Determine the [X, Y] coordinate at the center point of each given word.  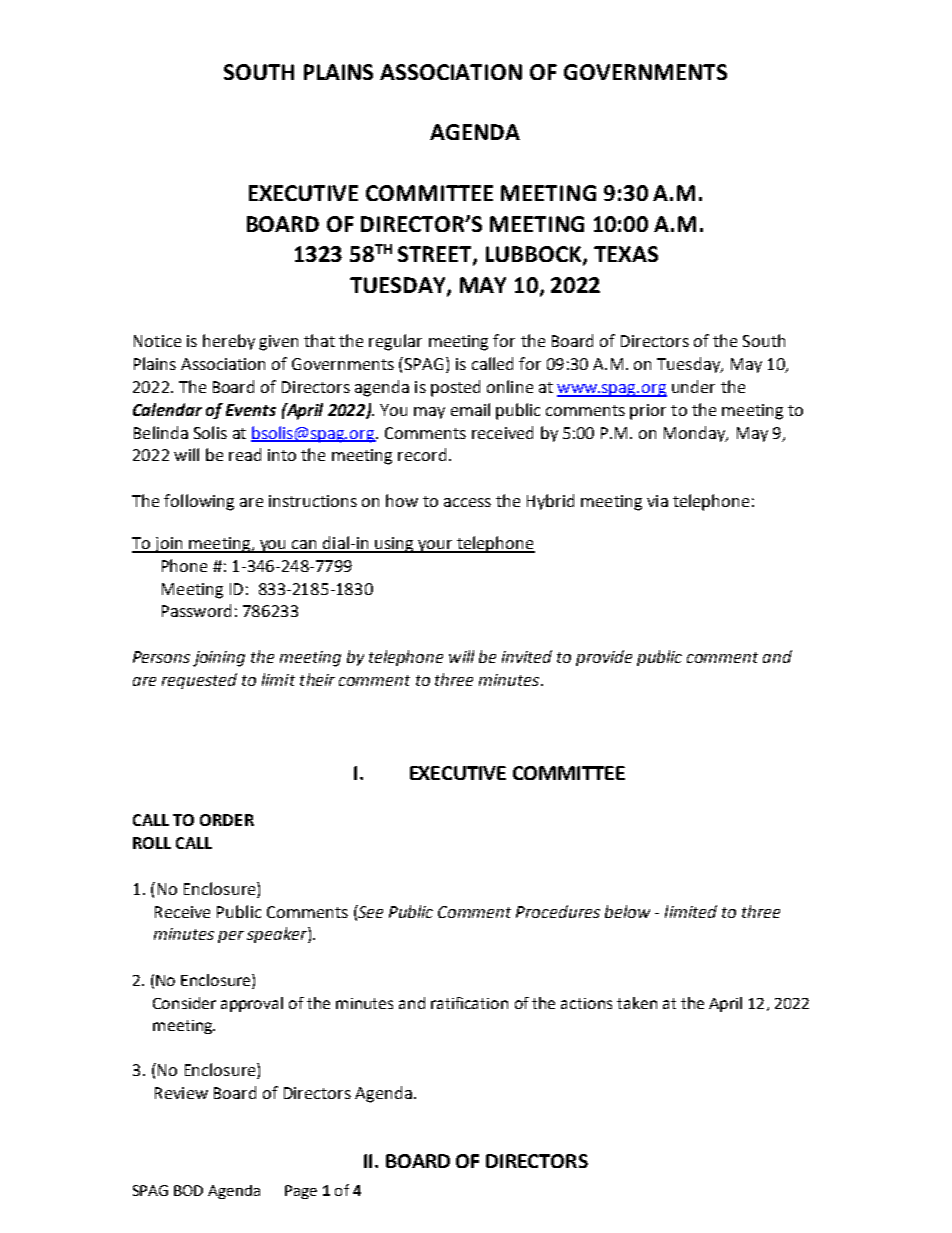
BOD [188, 1190]
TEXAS [626, 254]
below [627, 911]
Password [196, 610]
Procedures [558, 911]
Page [301, 1192]
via [657, 501]
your [435, 546]
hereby [229, 342]
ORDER [227, 820]
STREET [436, 255]
